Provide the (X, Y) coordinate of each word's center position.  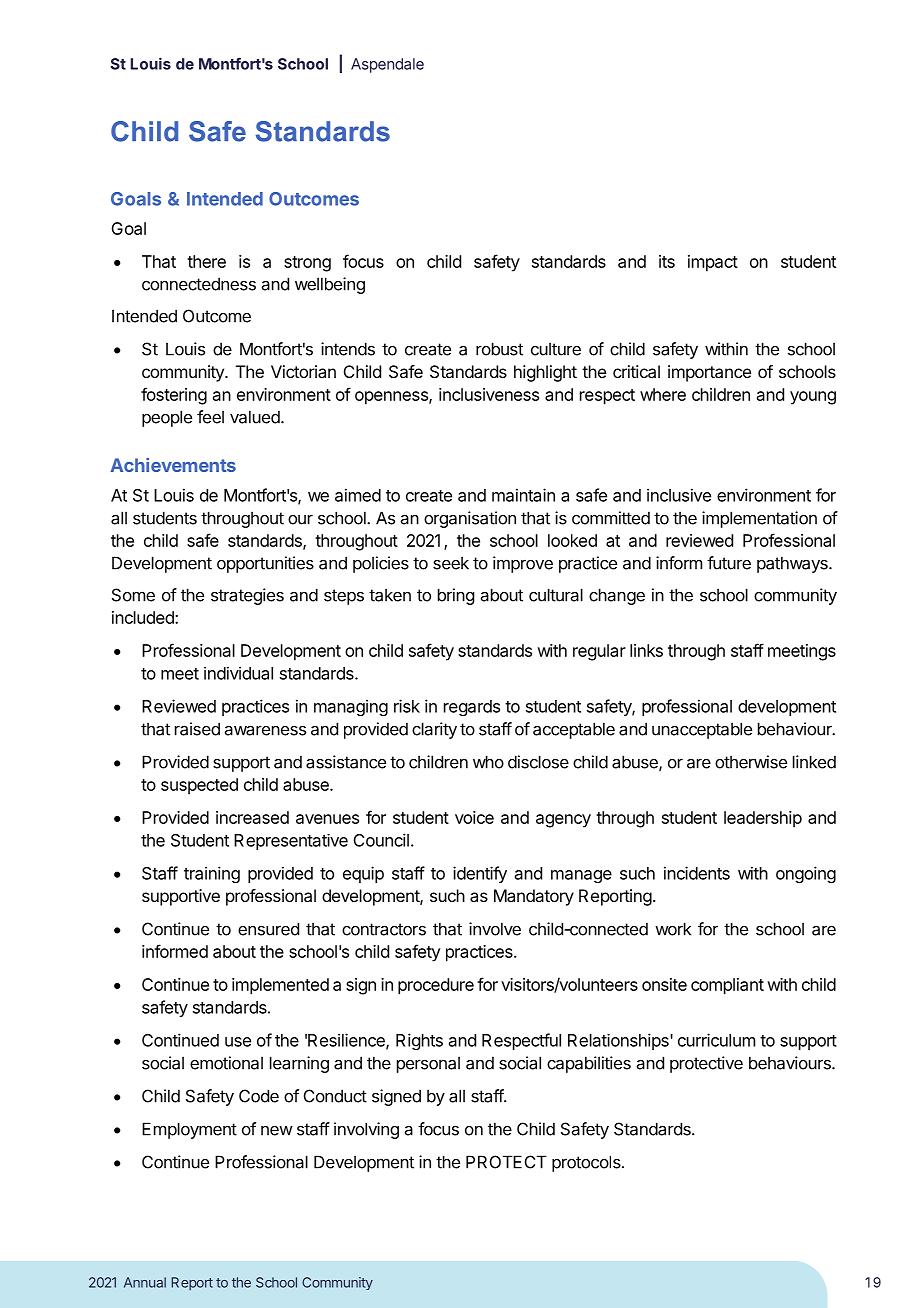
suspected (199, 786)
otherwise (751, 762)
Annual (145, 1282)
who (488, 762)
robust (499, 349)
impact (713, 263)
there (206, 261)
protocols (587, 1163)
